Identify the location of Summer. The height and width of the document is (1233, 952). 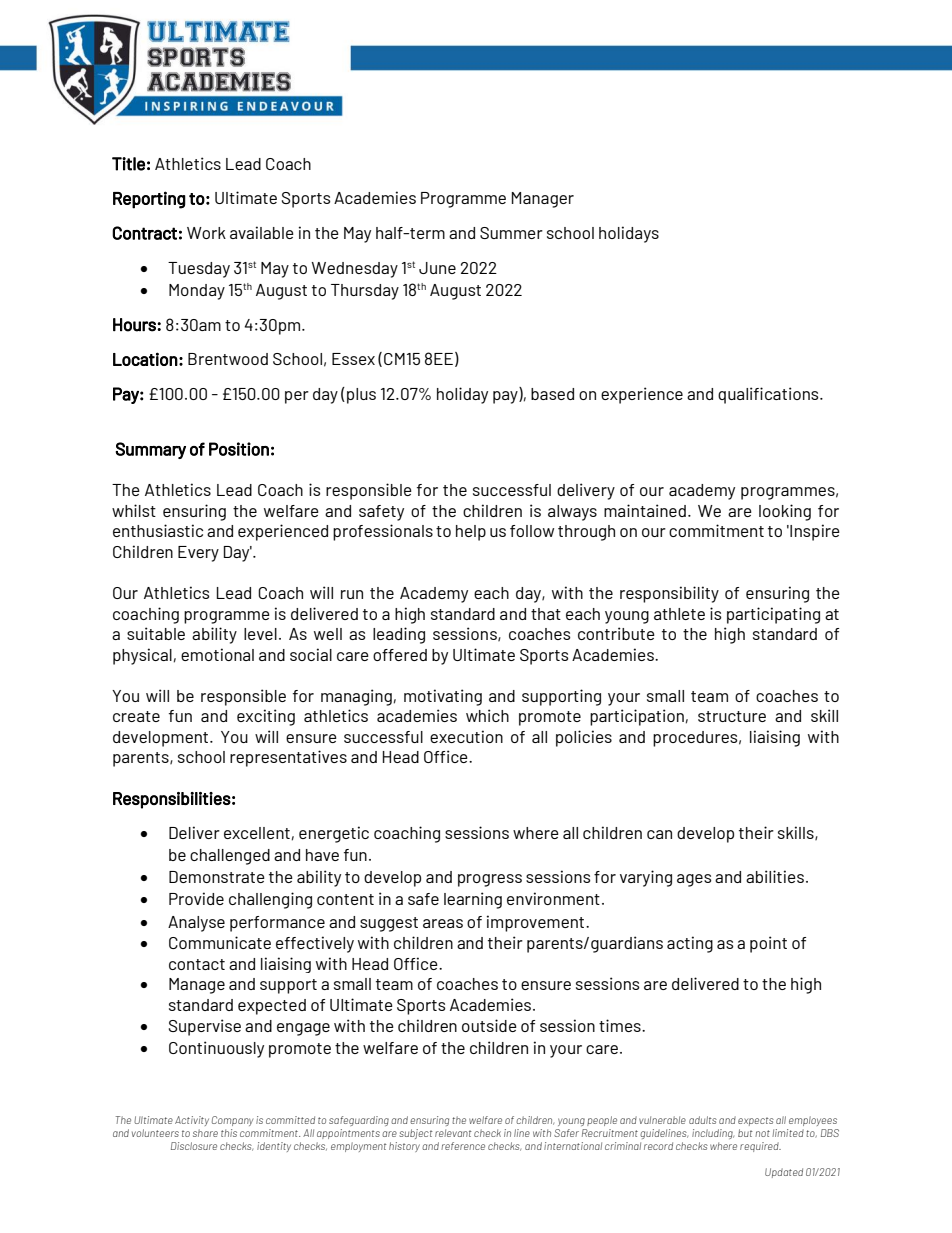
(511, 233).
